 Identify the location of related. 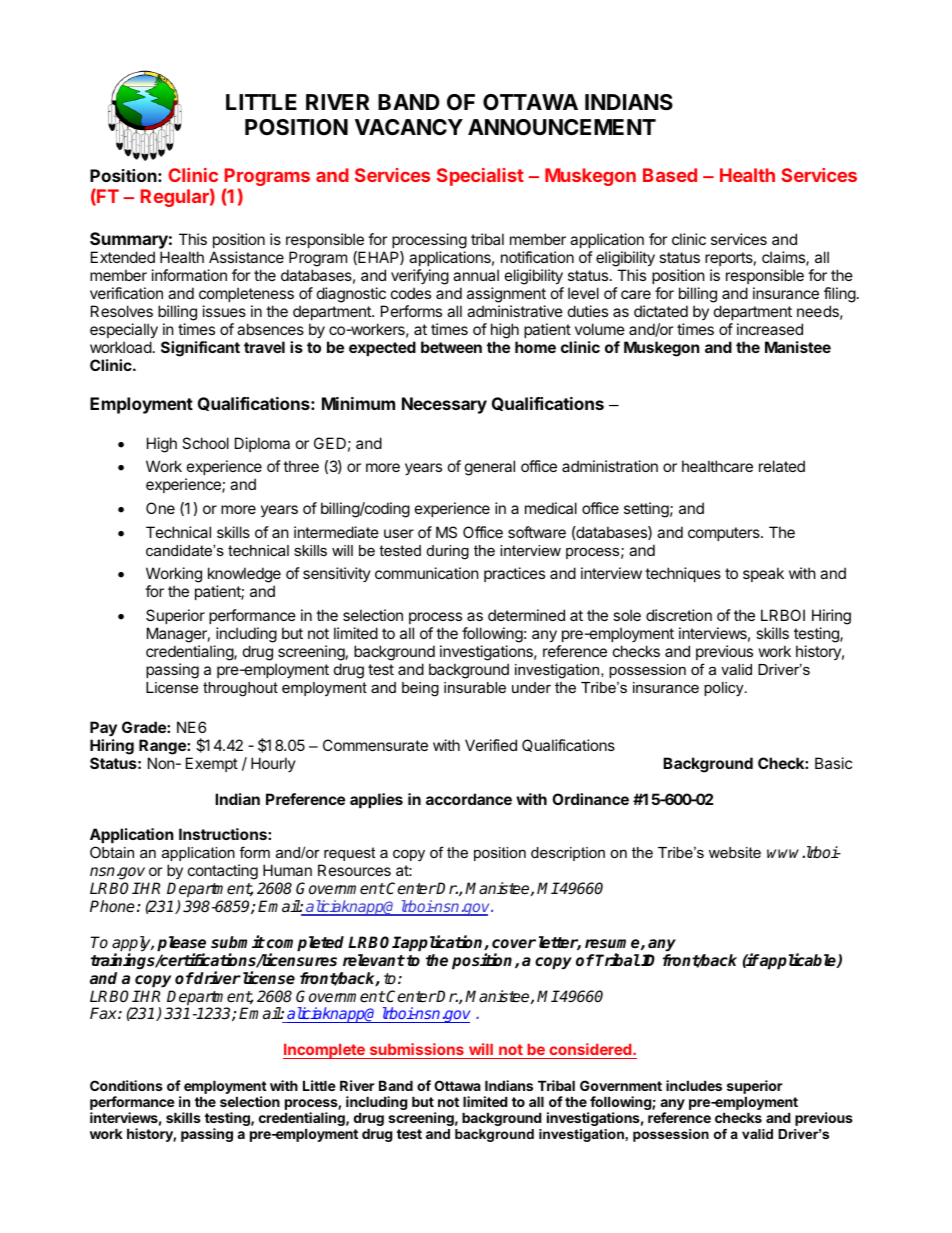
(782, 466).
